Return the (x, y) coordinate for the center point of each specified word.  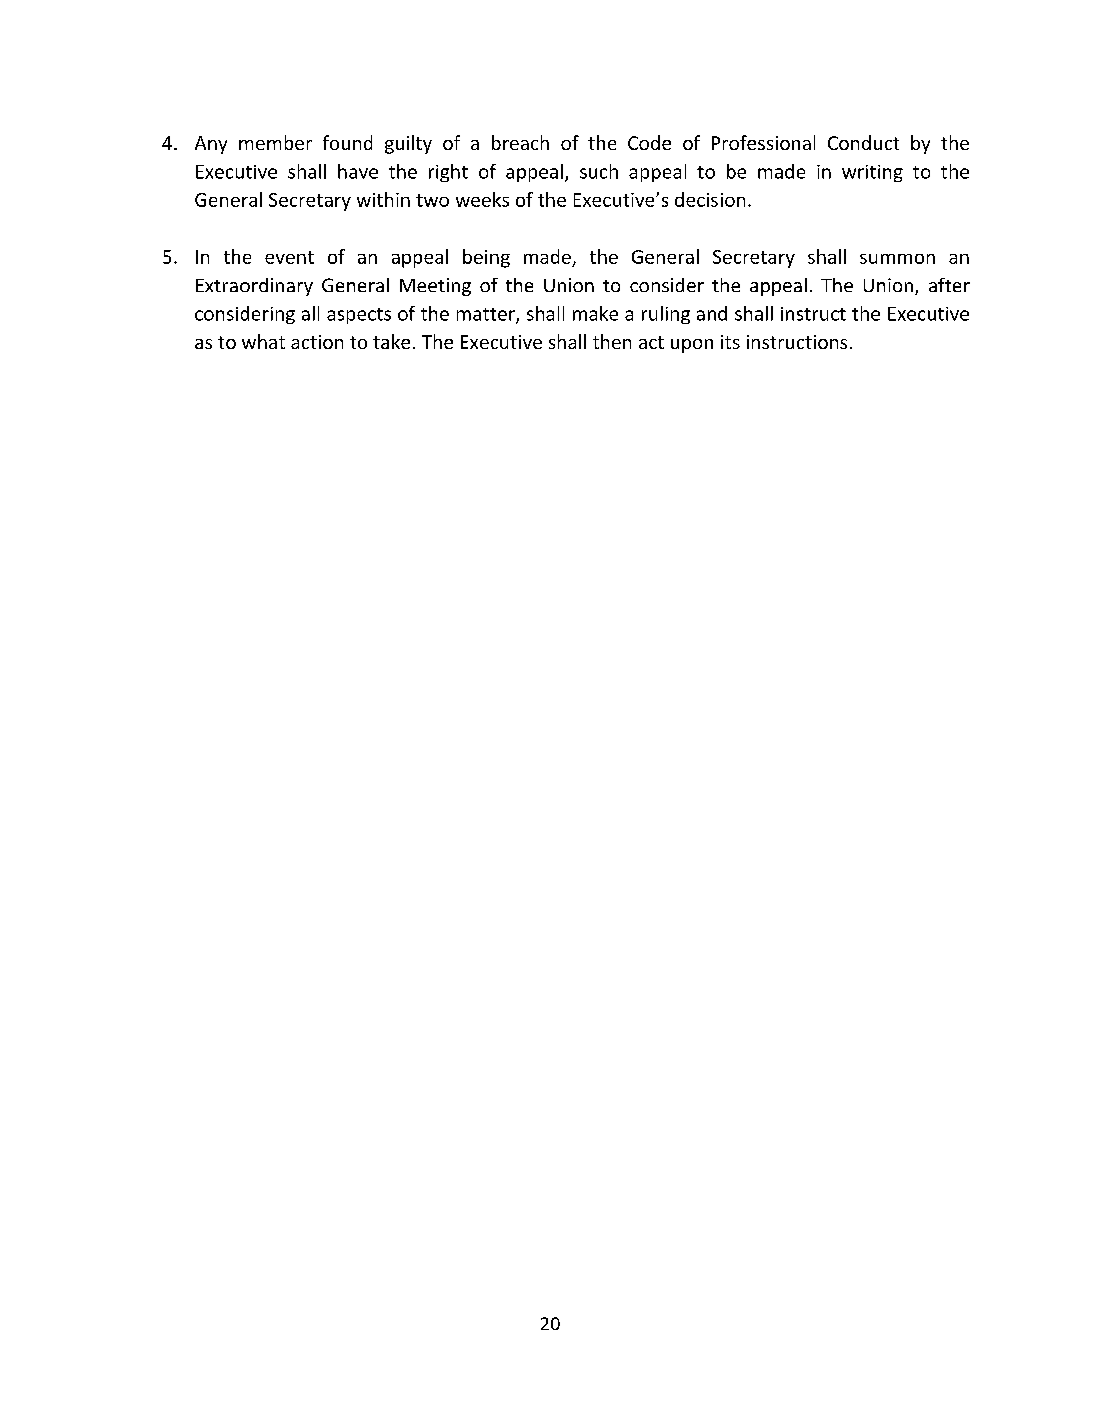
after (949, 285)
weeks (482, 199)
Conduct (863, 142)
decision (710, 199)
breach (520, 142)
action (317, 342)
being (486, 258)
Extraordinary (254, 287)
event (289, 257)
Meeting (435, 287)
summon (897, 259)
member (275, 142)
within (383, 199)
